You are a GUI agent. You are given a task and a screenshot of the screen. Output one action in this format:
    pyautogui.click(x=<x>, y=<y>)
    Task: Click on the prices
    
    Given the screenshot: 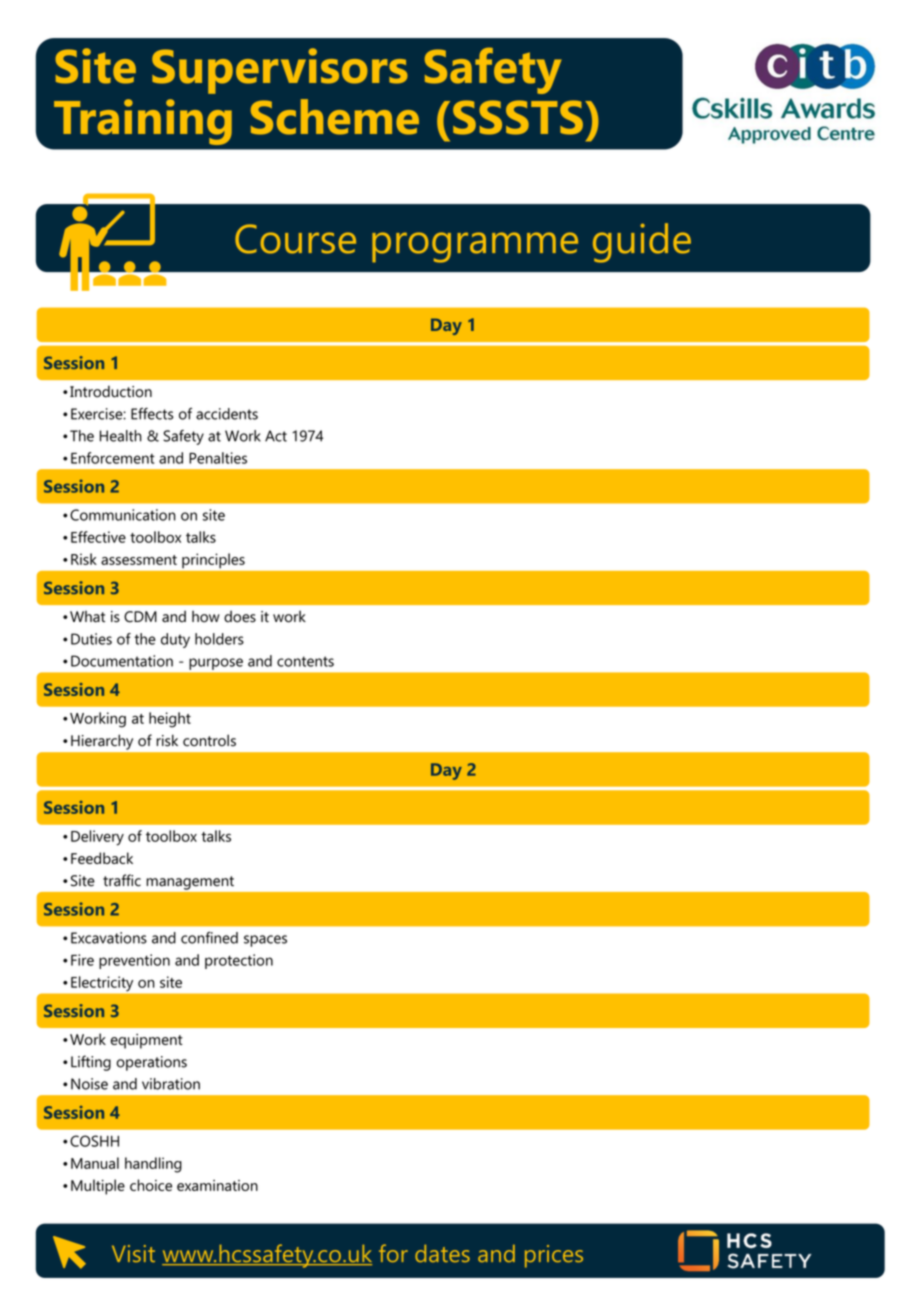 What is the action you would take?
    pyautogui.click(x=554, y=1256)
